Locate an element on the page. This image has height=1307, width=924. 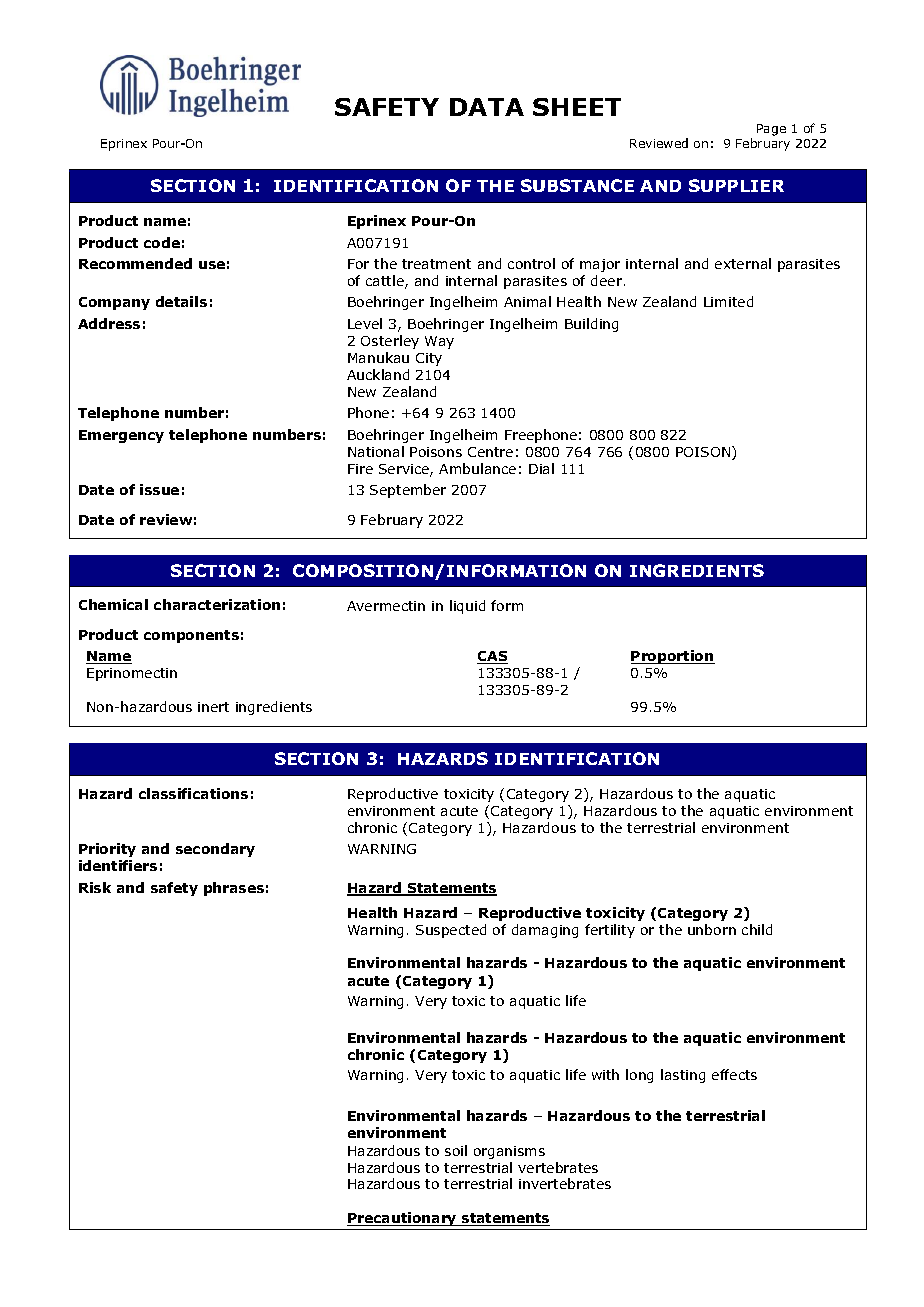
lasting is located at coordinates (683, 1076).
